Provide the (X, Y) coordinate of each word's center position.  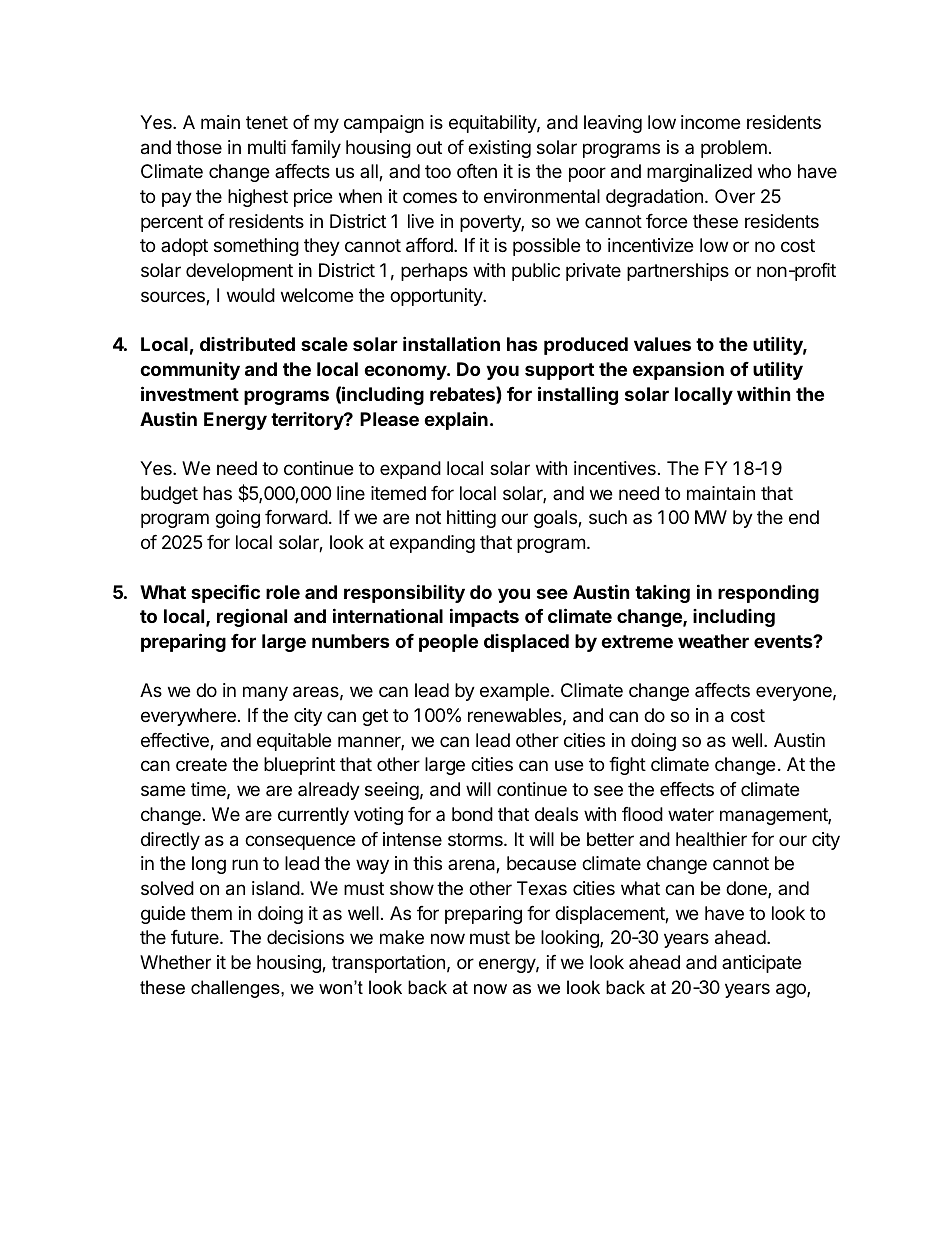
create (201, 765)
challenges (236, 989)
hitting (471, 519)
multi (267, 147)
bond (472, 814)
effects (687, 789)
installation (451, 343)
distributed (247, 344)
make (402, 937)
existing (499, 149)
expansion (678, 371)
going (237, 519)
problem (734, 149)
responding (768, 593)
